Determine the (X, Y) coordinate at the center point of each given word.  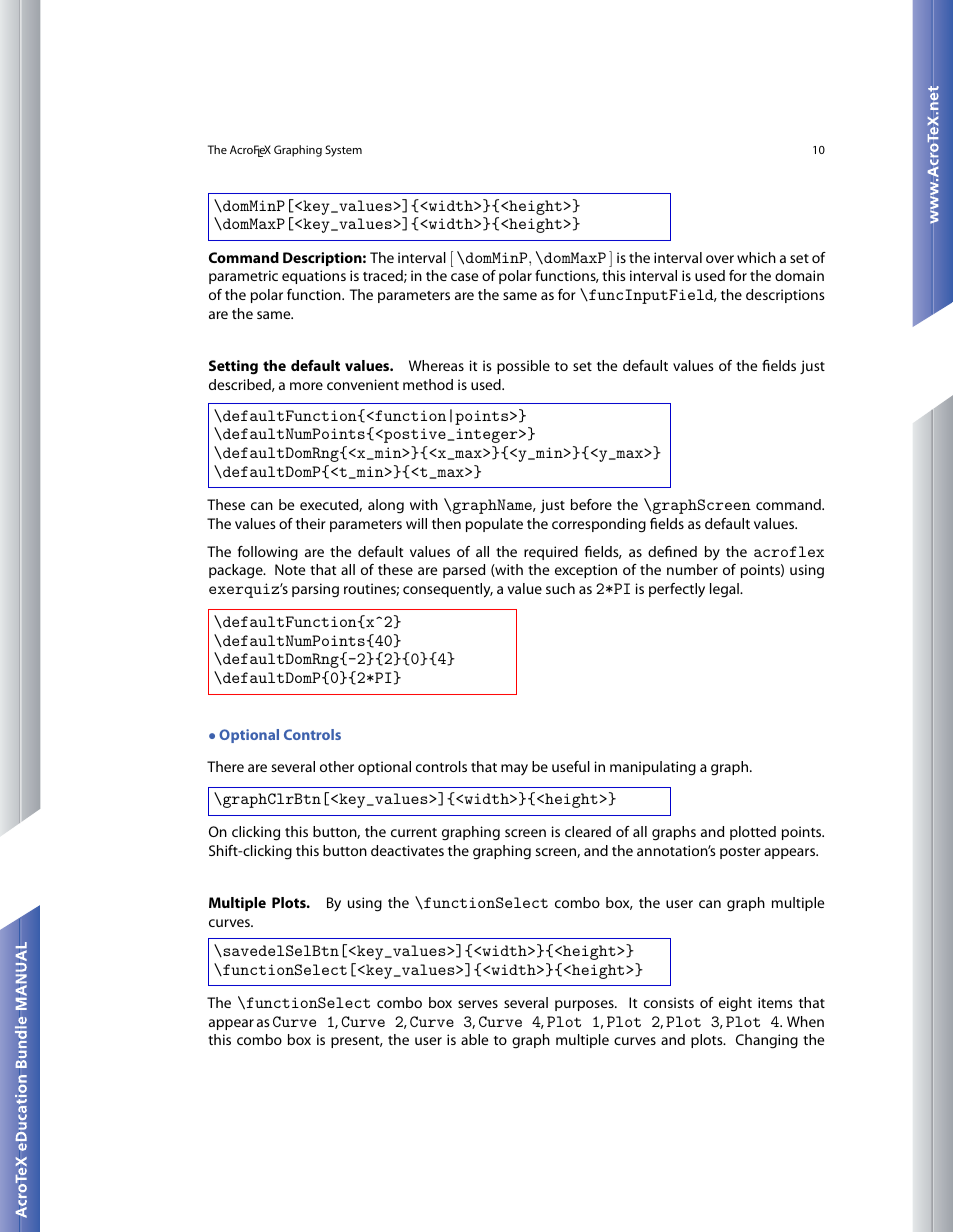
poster (740, 853)
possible (523, 367)
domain (799, 275)
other (337, 766)
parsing (315, 590)
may (514, 769)
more (306, 386)
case (464, 277)
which (756, 257)
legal (725, 590)
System (343, 151)
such (560, 588)
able (474, 1039)
